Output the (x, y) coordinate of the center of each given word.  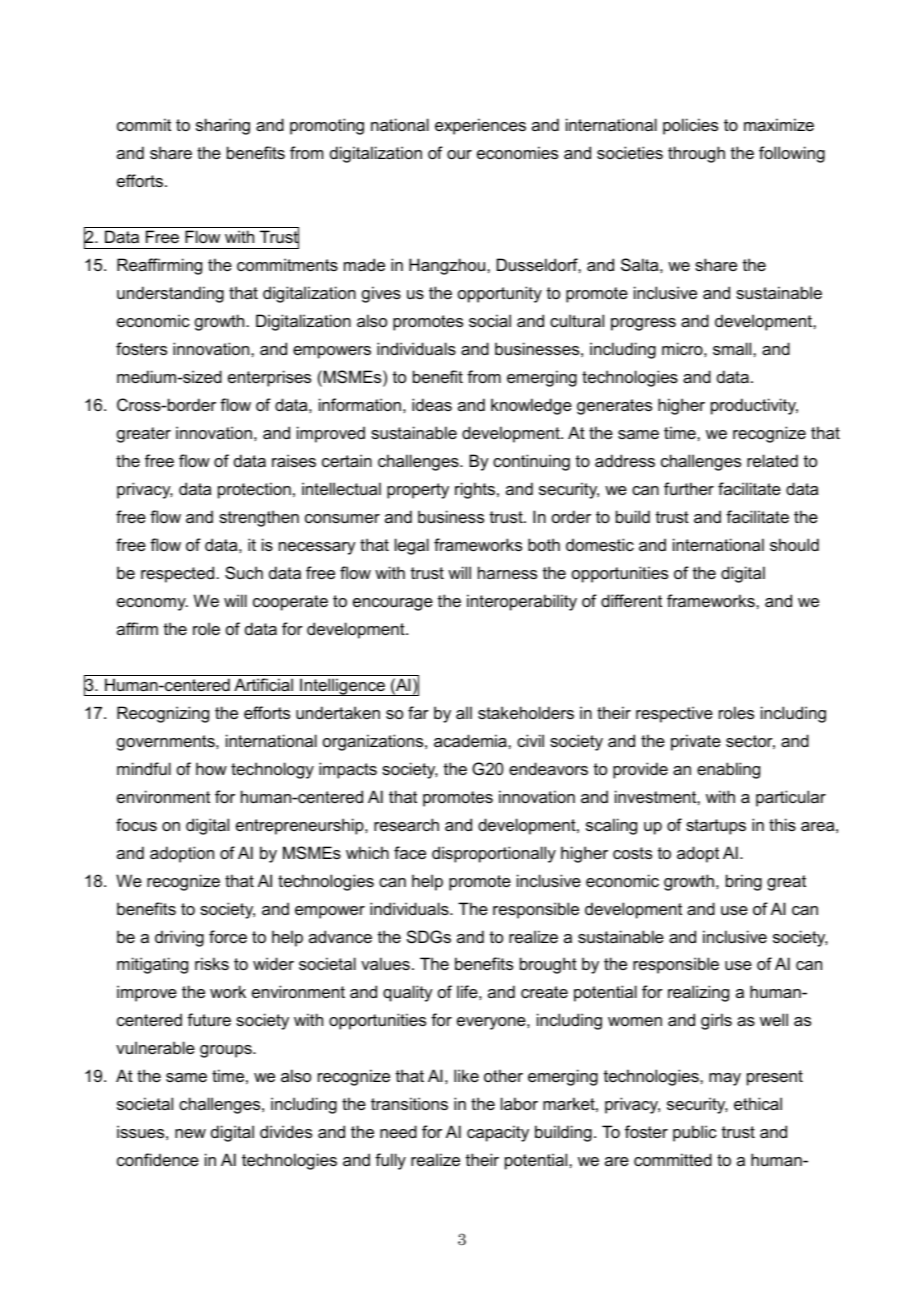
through (696, 154)
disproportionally (494, 854)
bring (744, 882)
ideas (432, 404)
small (733, 348)
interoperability (522, 602)
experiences (480, 126)
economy (152, 604)
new (190, 1133)
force (228, 936)
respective (674, 714)
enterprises (269, 378)
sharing (223, 126)
